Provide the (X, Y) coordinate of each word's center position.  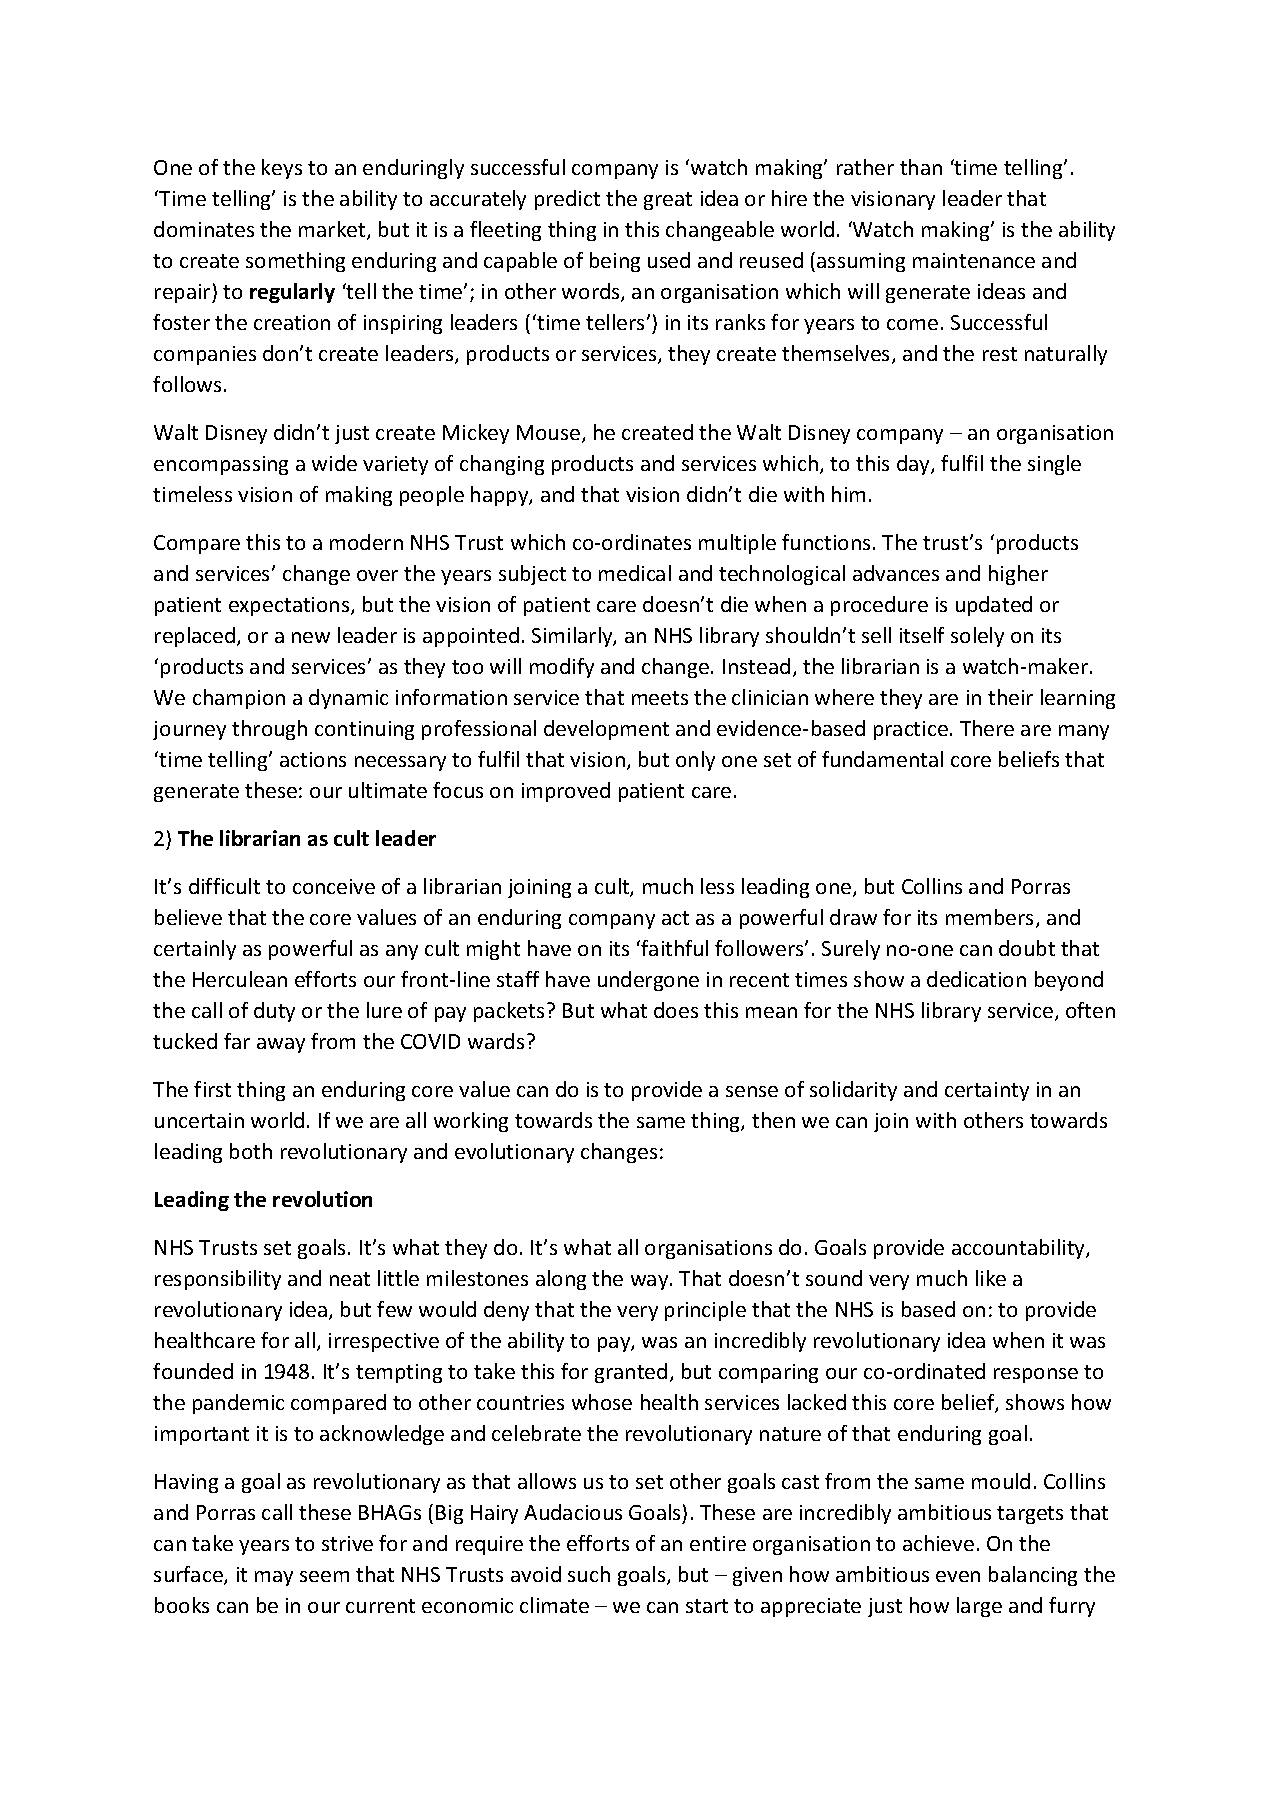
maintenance (974, 260)
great (668, 201)
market (333, 230)
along (561, 1280)
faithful (674, 948)
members (991, 918)
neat (350, 1279)
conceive (334, 886)
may (274, 1578)
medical (635, 573)
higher (1018, 575)
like (991, 1278)
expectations (290, 606)
